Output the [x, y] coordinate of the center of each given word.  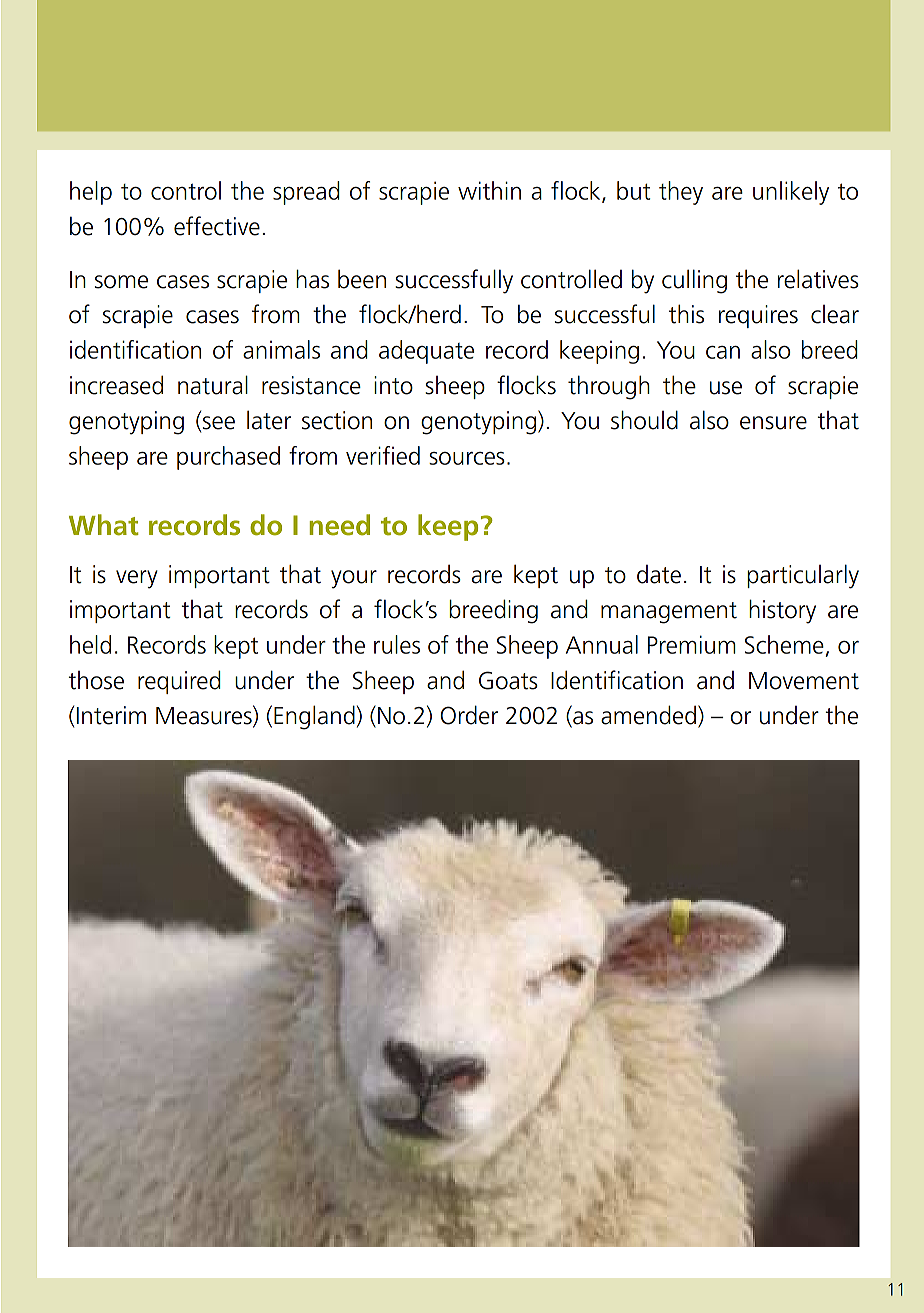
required [179, 682]
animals [281, 349]
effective [217, 226]
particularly [803, 576]
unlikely [791, 193]
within [489, 190]
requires [758, 316]
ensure [773, 423]
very [137, 579]
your [354, 579]
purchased [228, 458]
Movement [804, 681]
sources [467, 458]
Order [469, 715]
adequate [426, 352]
